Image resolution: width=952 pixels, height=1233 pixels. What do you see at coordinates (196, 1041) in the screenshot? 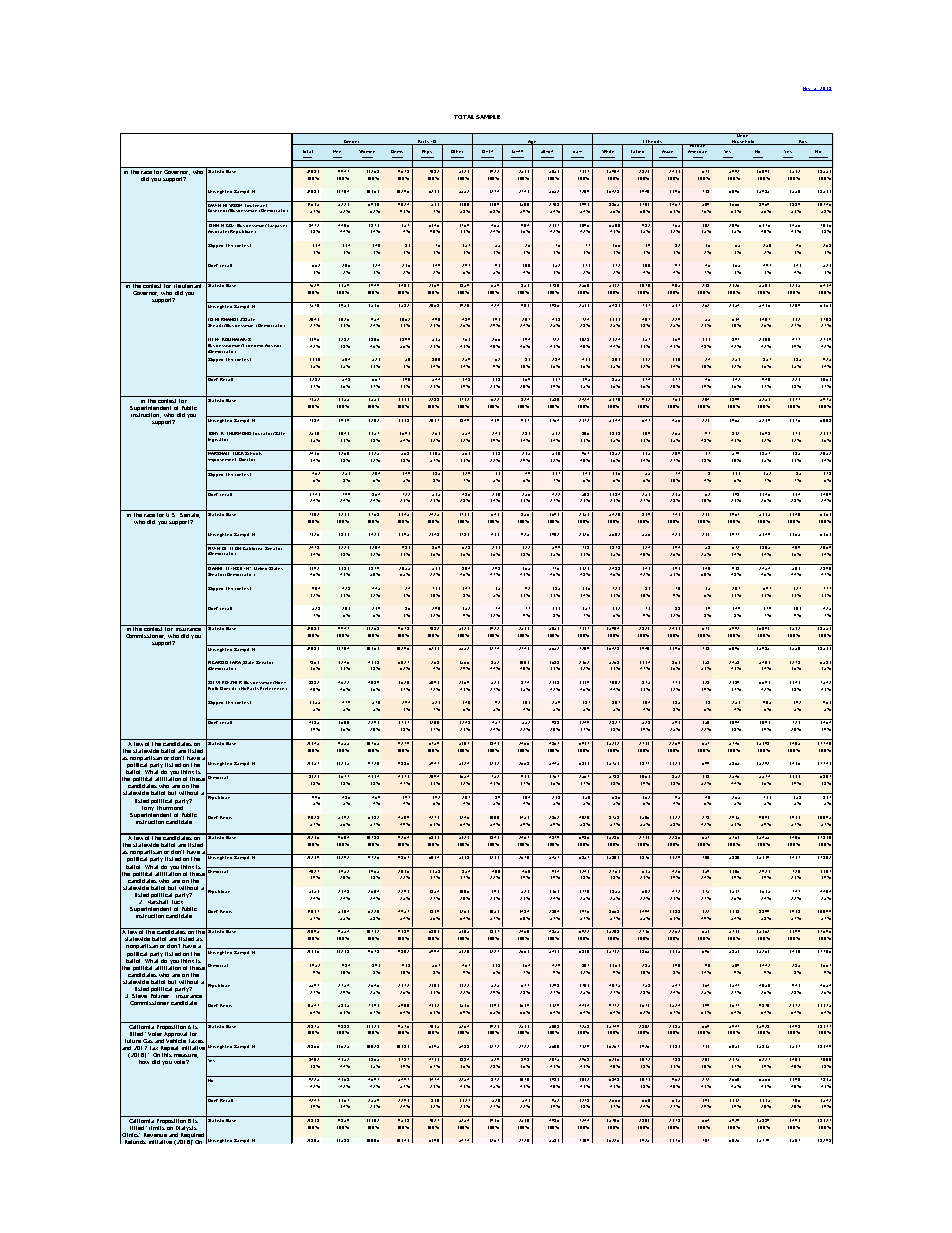
I see `Taxes` at bounding box center [196, 1041].
